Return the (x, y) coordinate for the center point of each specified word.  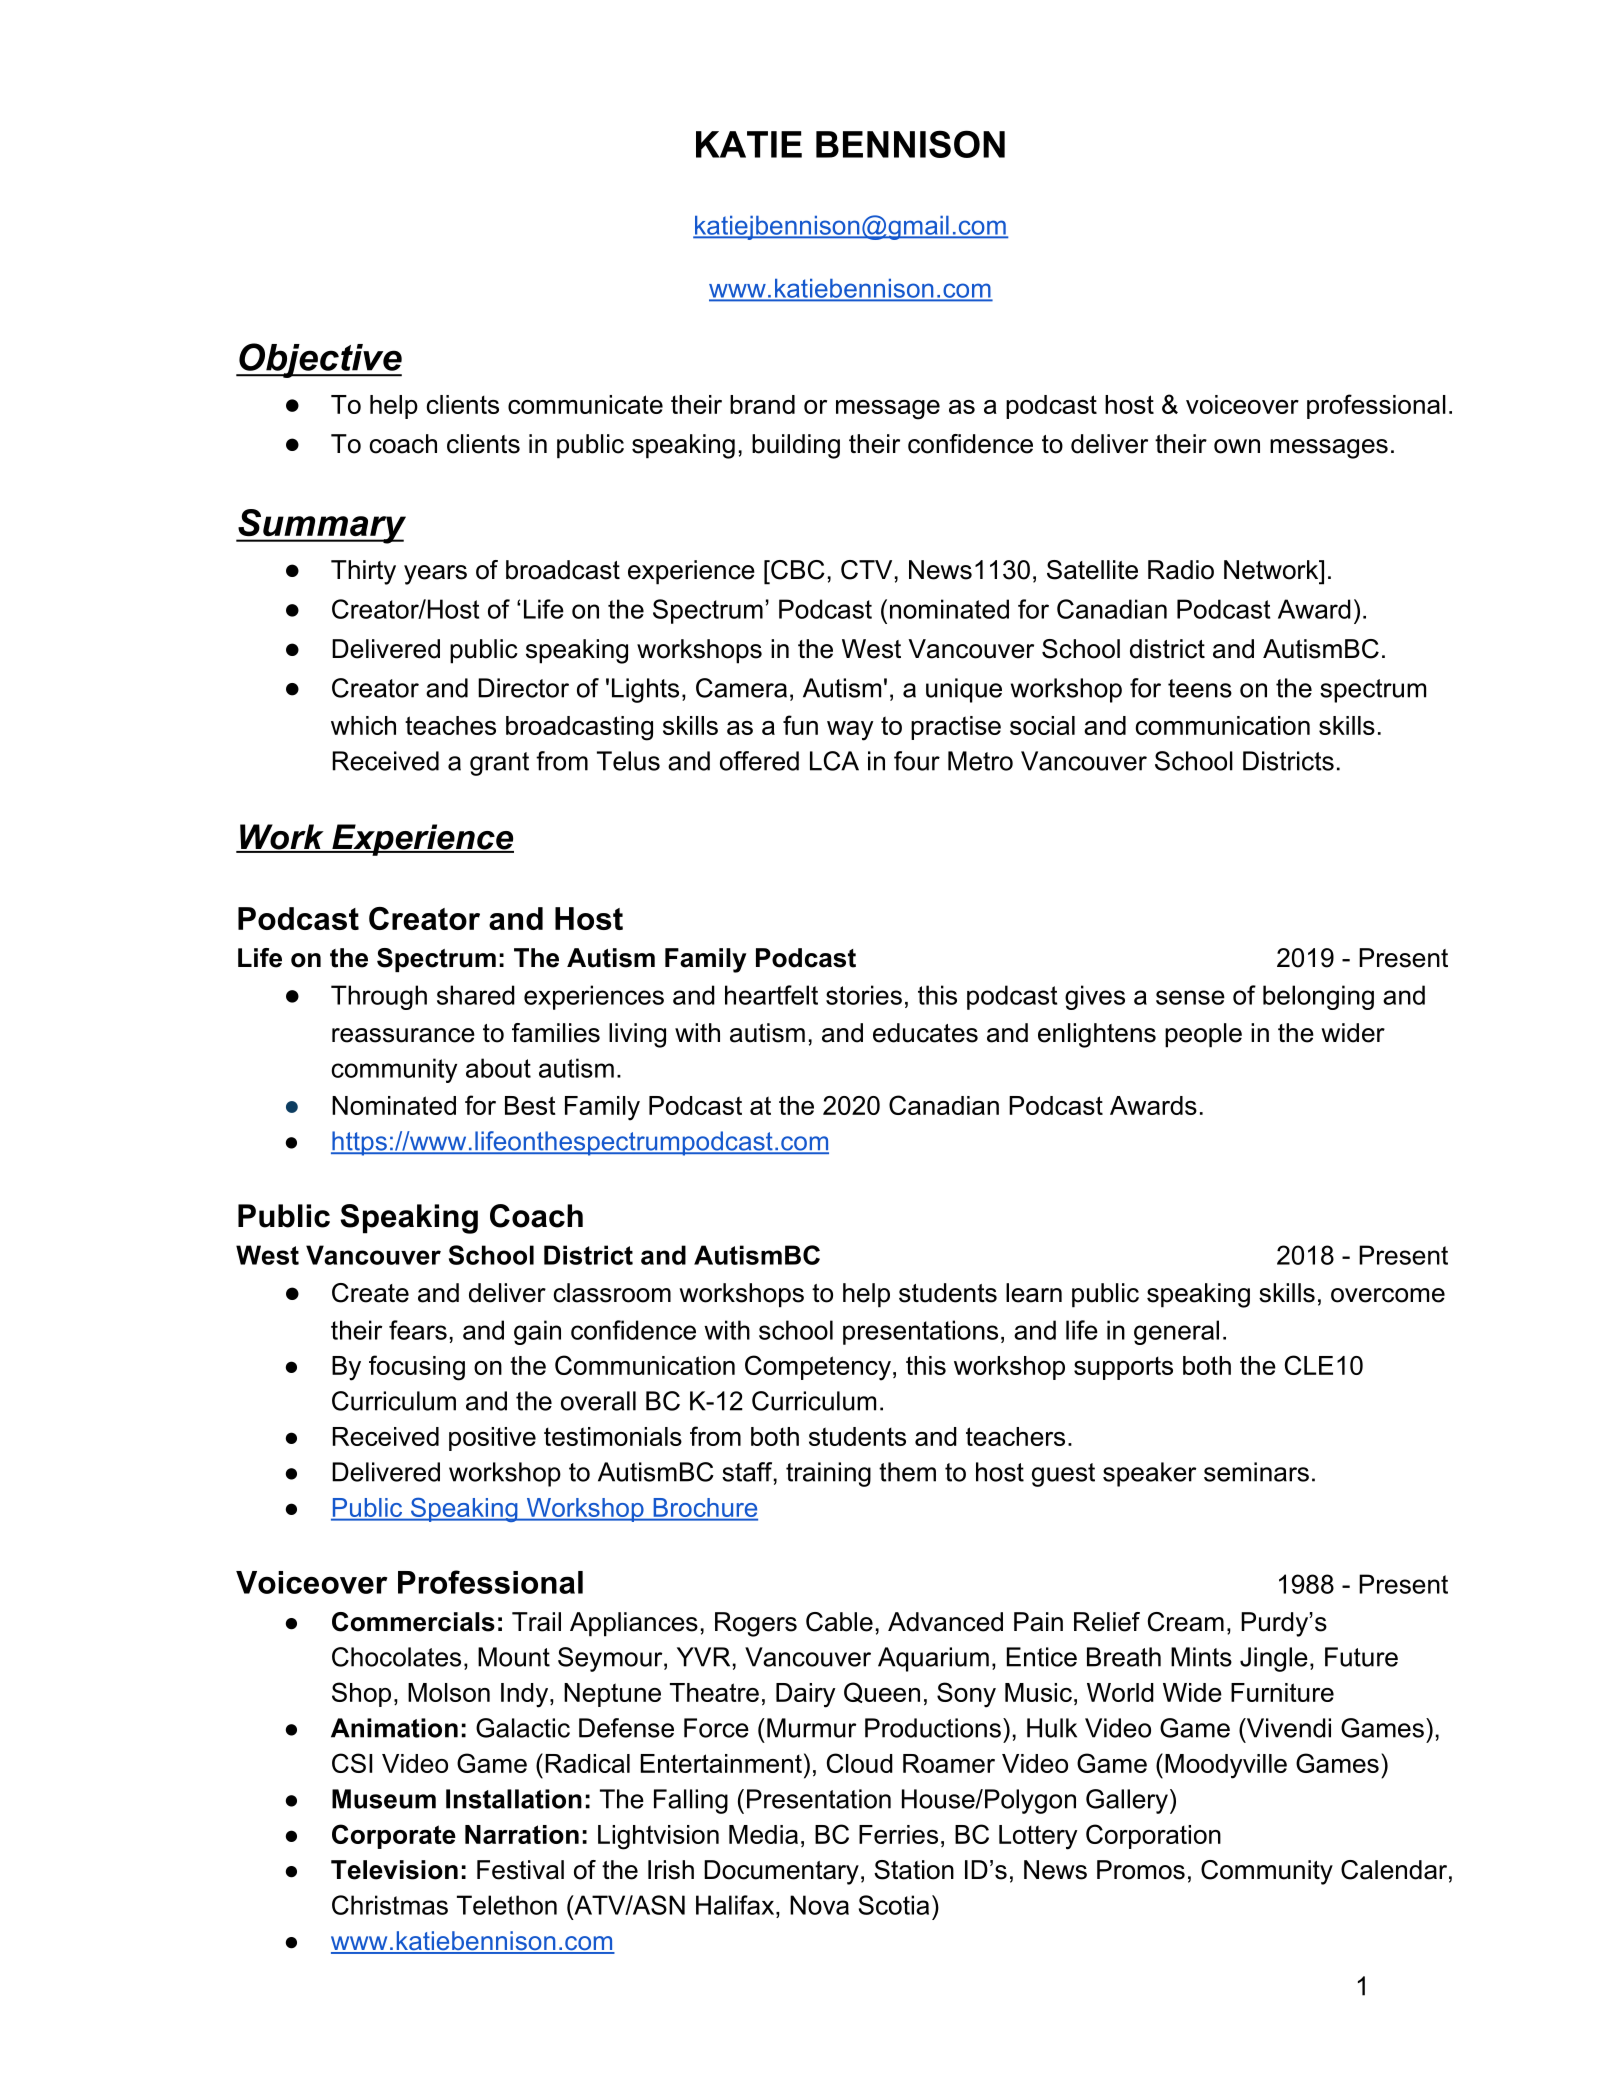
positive (492, 1439)
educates (925, 1033)
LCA (834, 761)
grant (499, 764)
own (1237, 446)
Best (530, 1105)
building (796, 446)
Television (394, 1870)
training (828, 1474)
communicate (585, 404)
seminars (1256, 1472)
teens (1200, 688)
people (1203, 1035)
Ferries (898, 1834)
